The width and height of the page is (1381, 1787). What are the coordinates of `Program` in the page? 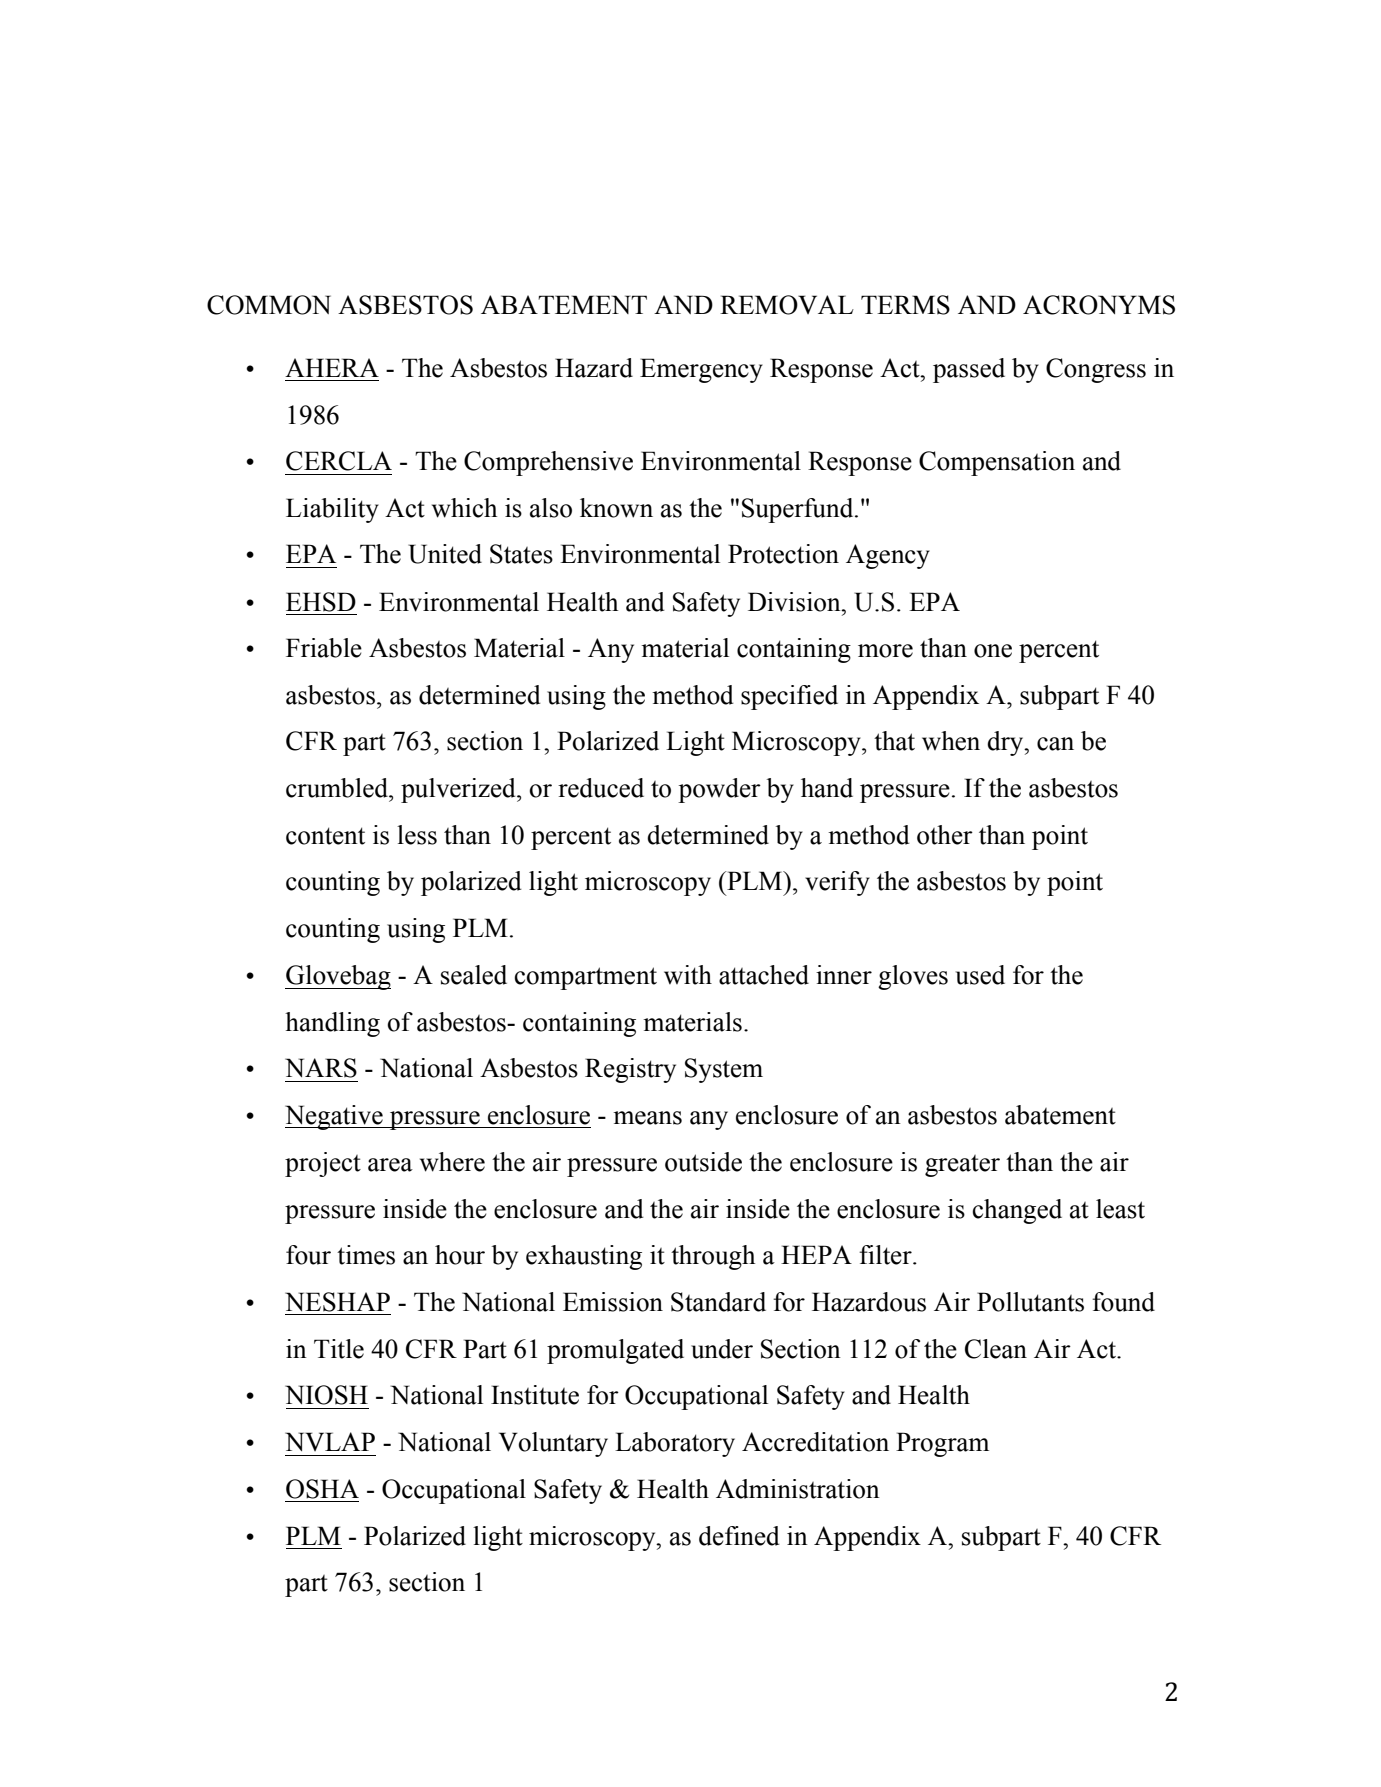 It's located at (942, 1444).
